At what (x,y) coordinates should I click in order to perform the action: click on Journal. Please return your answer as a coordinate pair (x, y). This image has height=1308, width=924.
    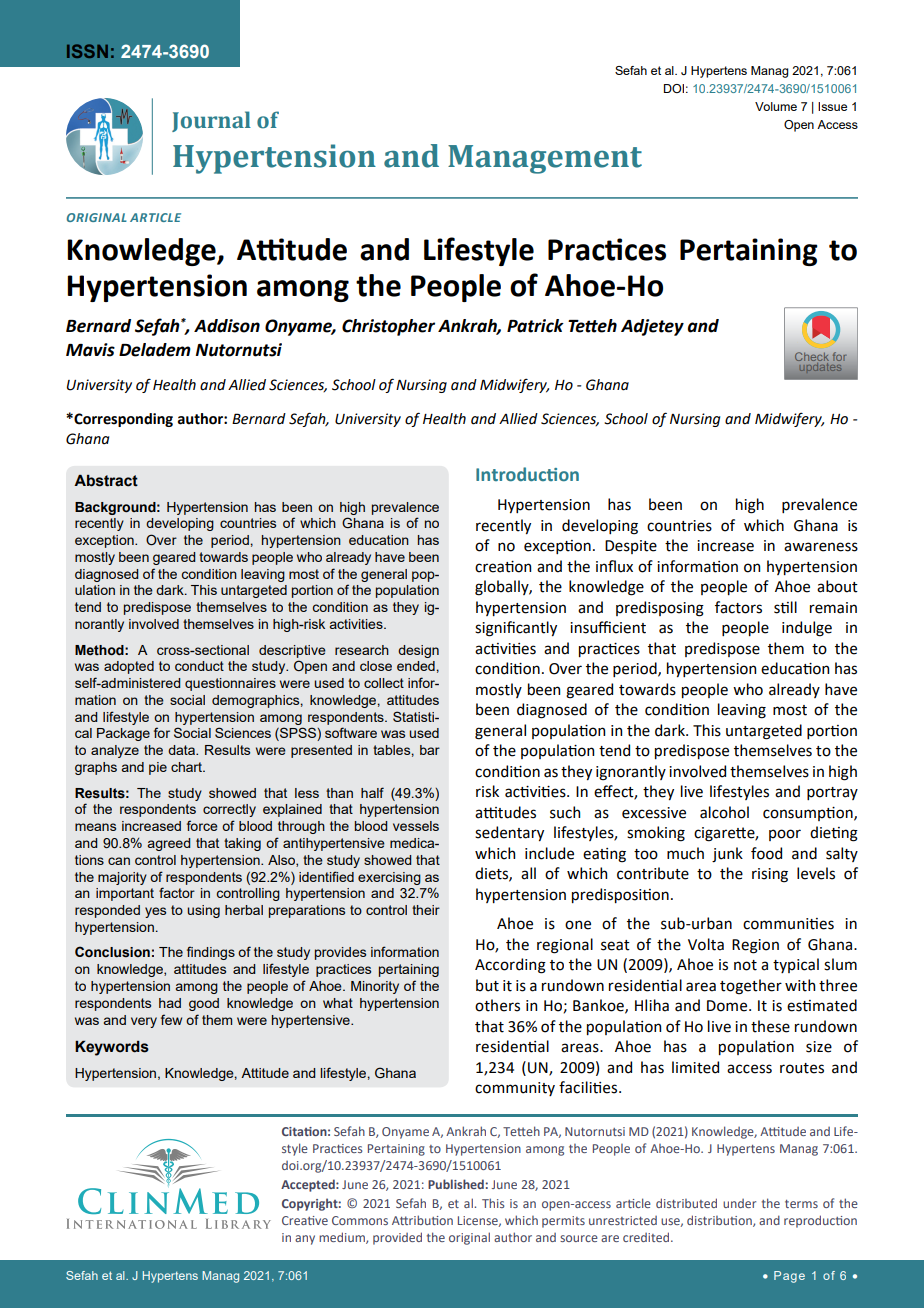
    Looking at the image, I should click on (211, 121).
